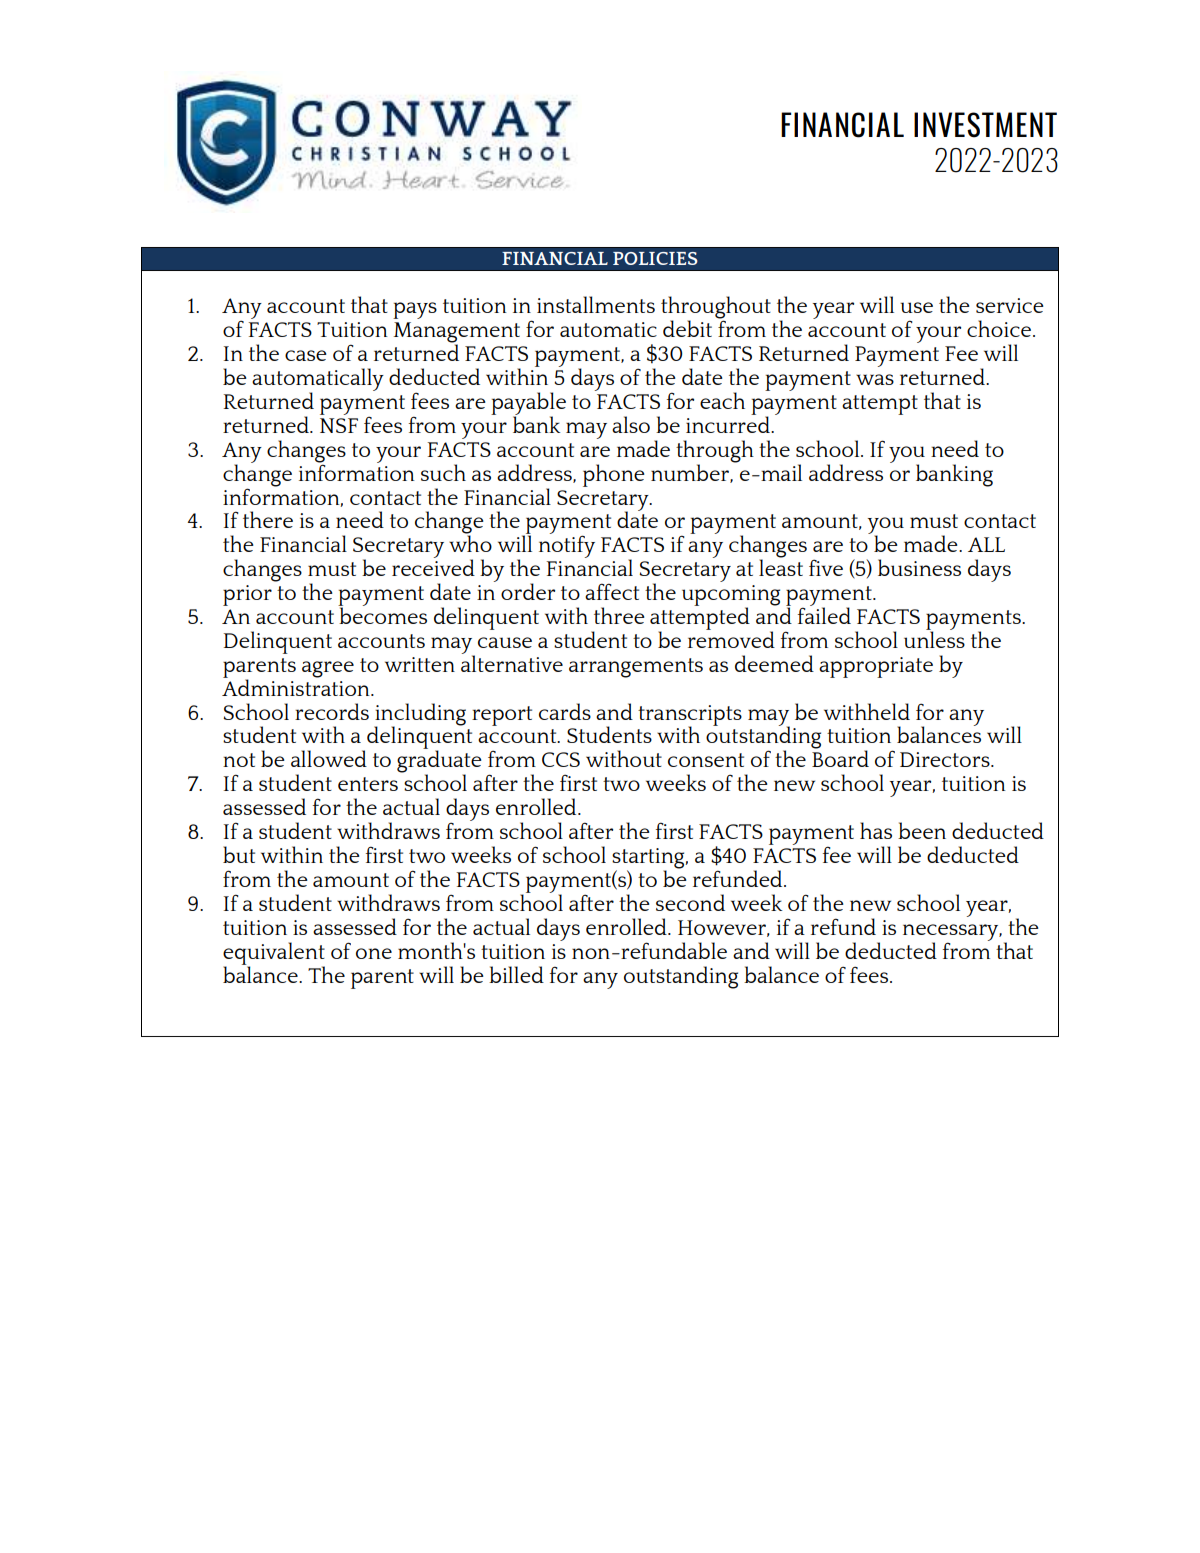  I want to click on INVESTMENT, so click(985, 125).
